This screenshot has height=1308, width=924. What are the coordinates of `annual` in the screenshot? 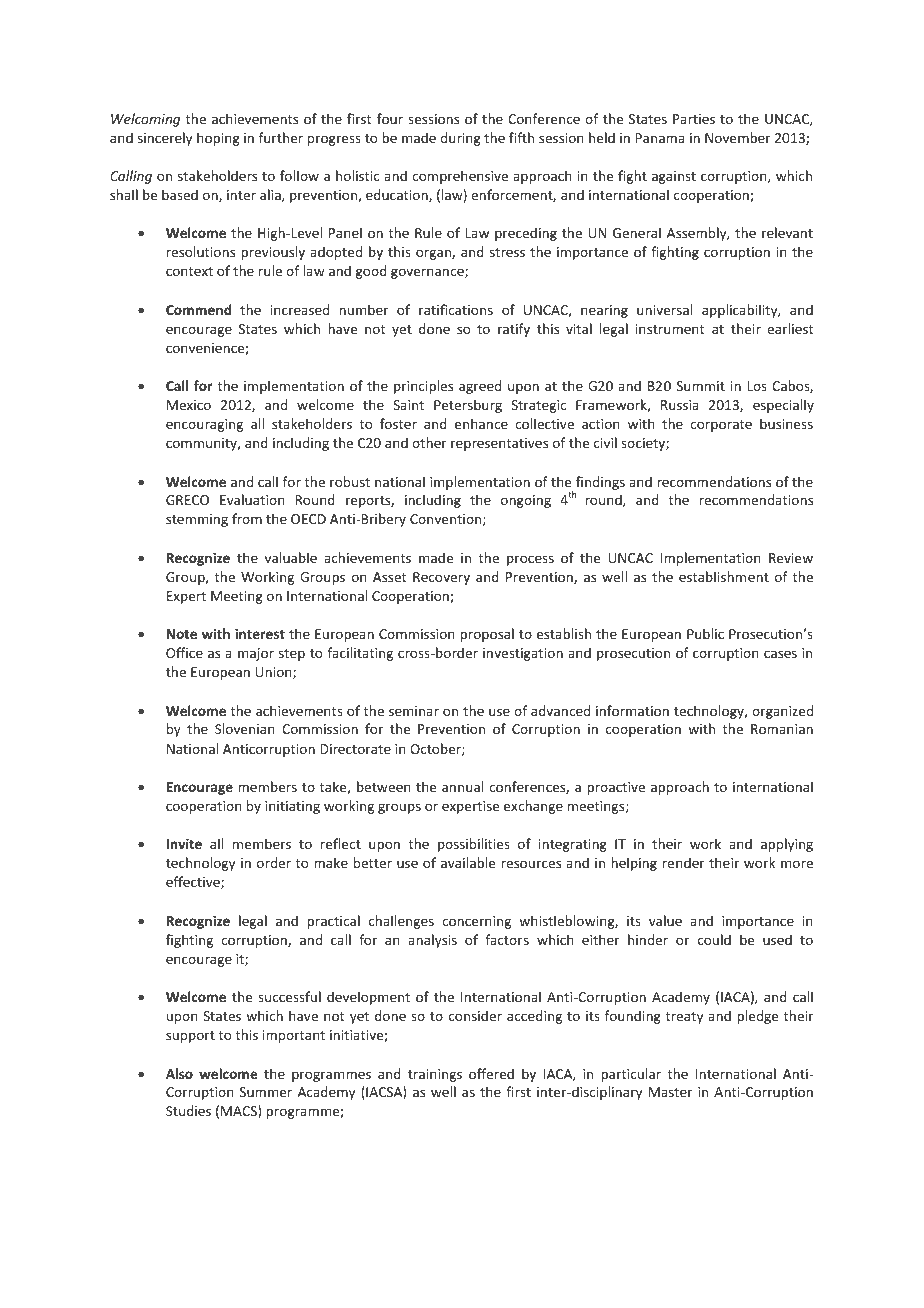 It's located at (462, 786).
